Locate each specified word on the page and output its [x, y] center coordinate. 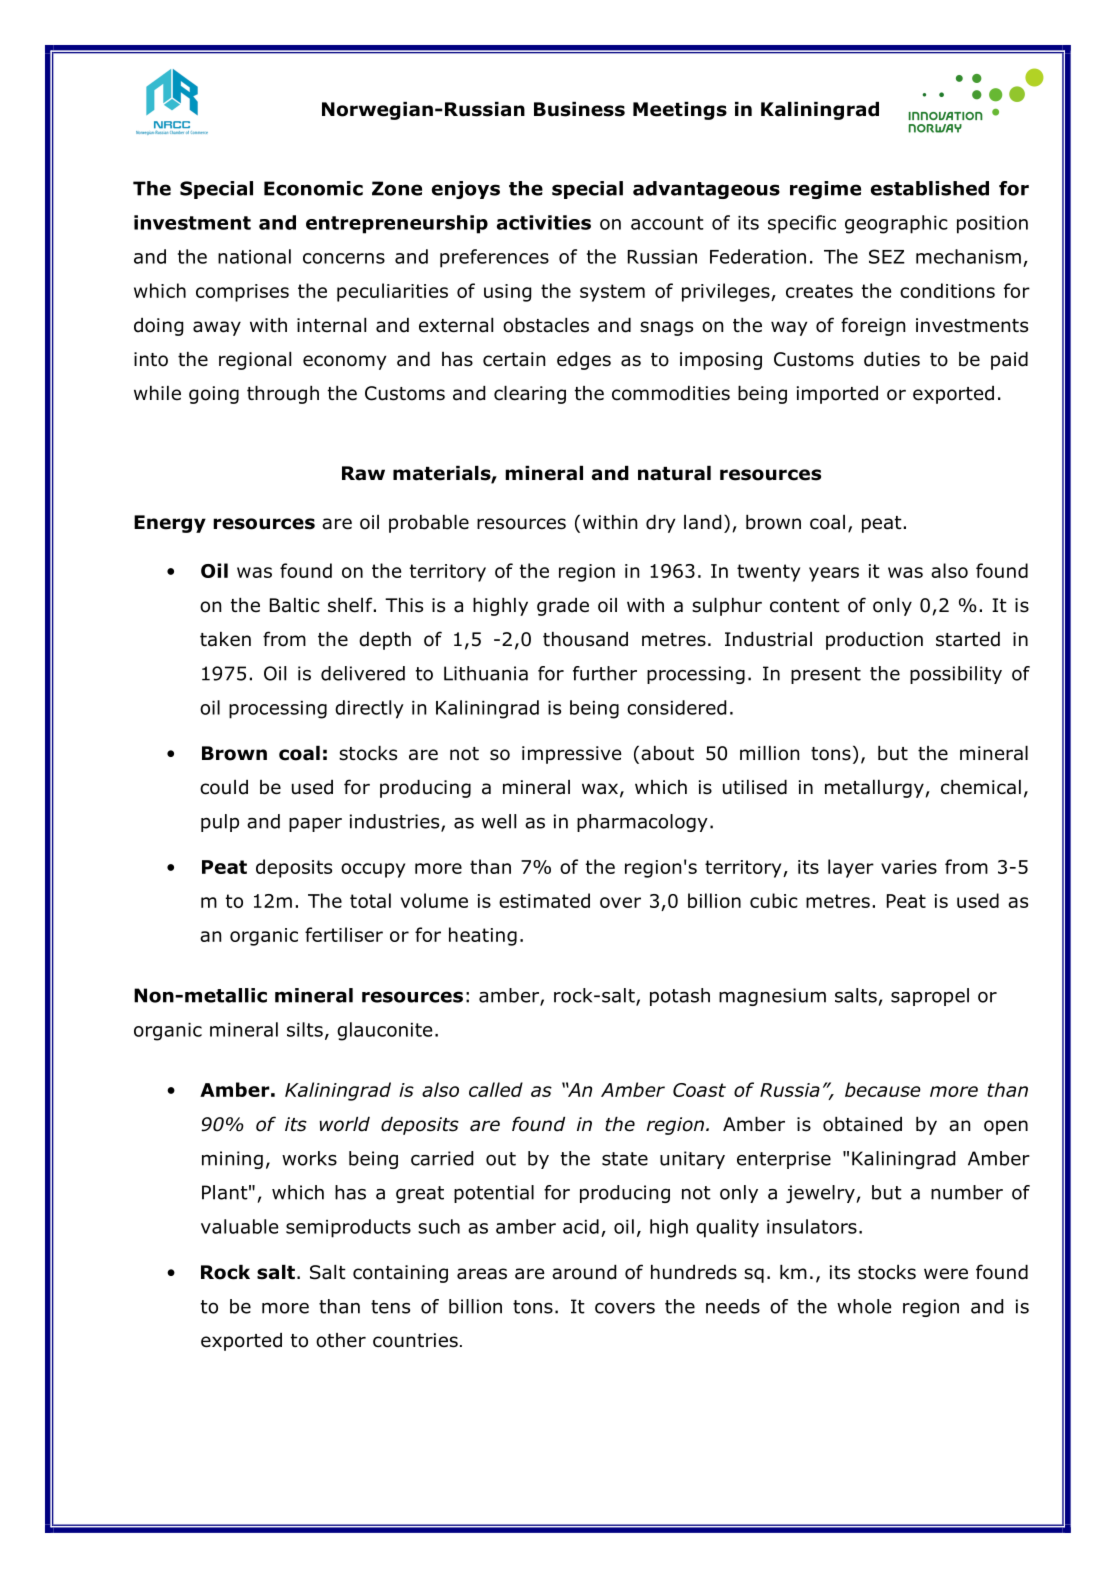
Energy [170, 524]
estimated [544, 900]
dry [661, 524]
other [341, 1340]
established [930, 188]
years [834, 574]
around [584, 1272]
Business [579, 109]
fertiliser [344, 934]
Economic [313, 188]
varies [909, 867]
